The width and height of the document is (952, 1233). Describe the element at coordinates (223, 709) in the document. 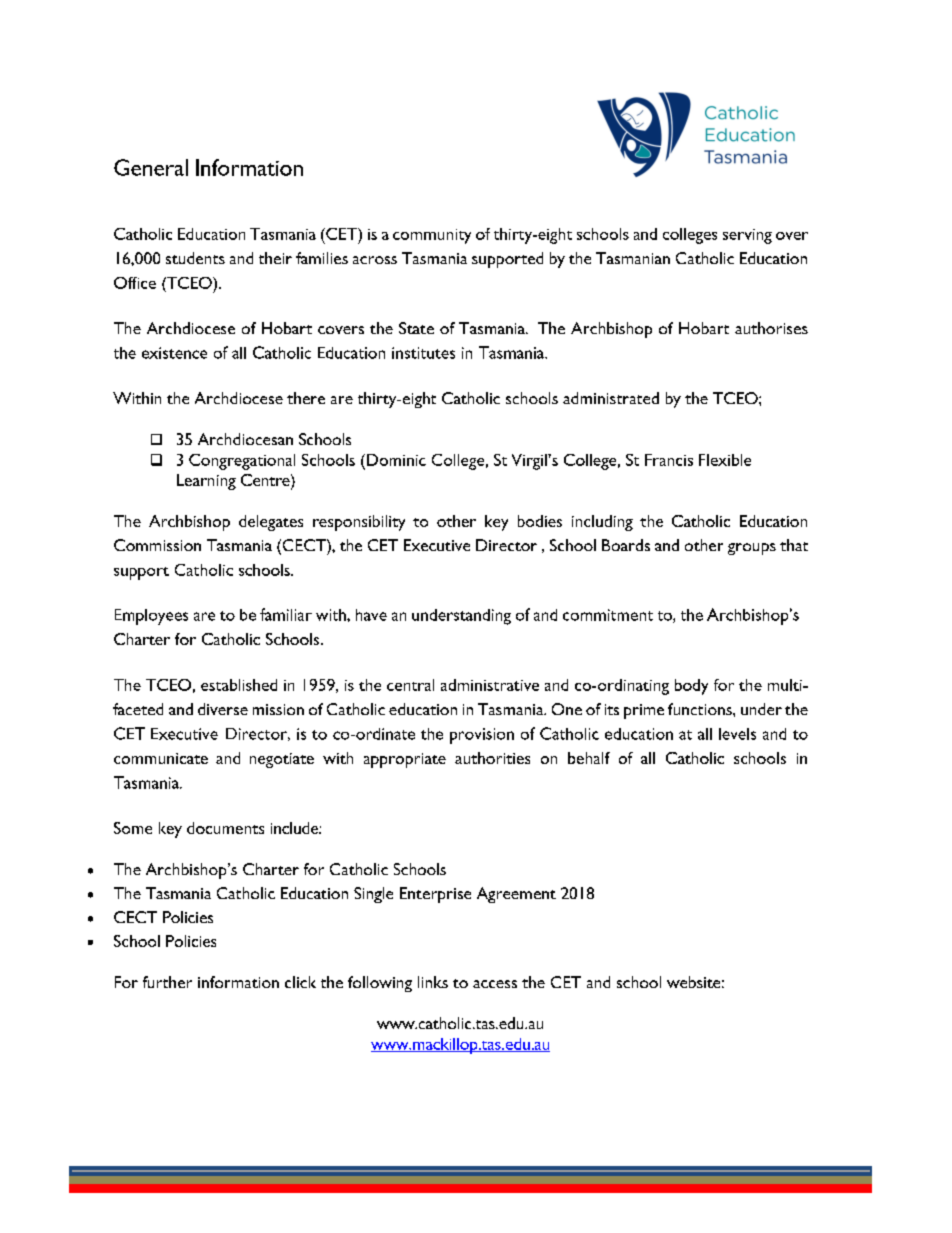

I see `diverse` at that location.
